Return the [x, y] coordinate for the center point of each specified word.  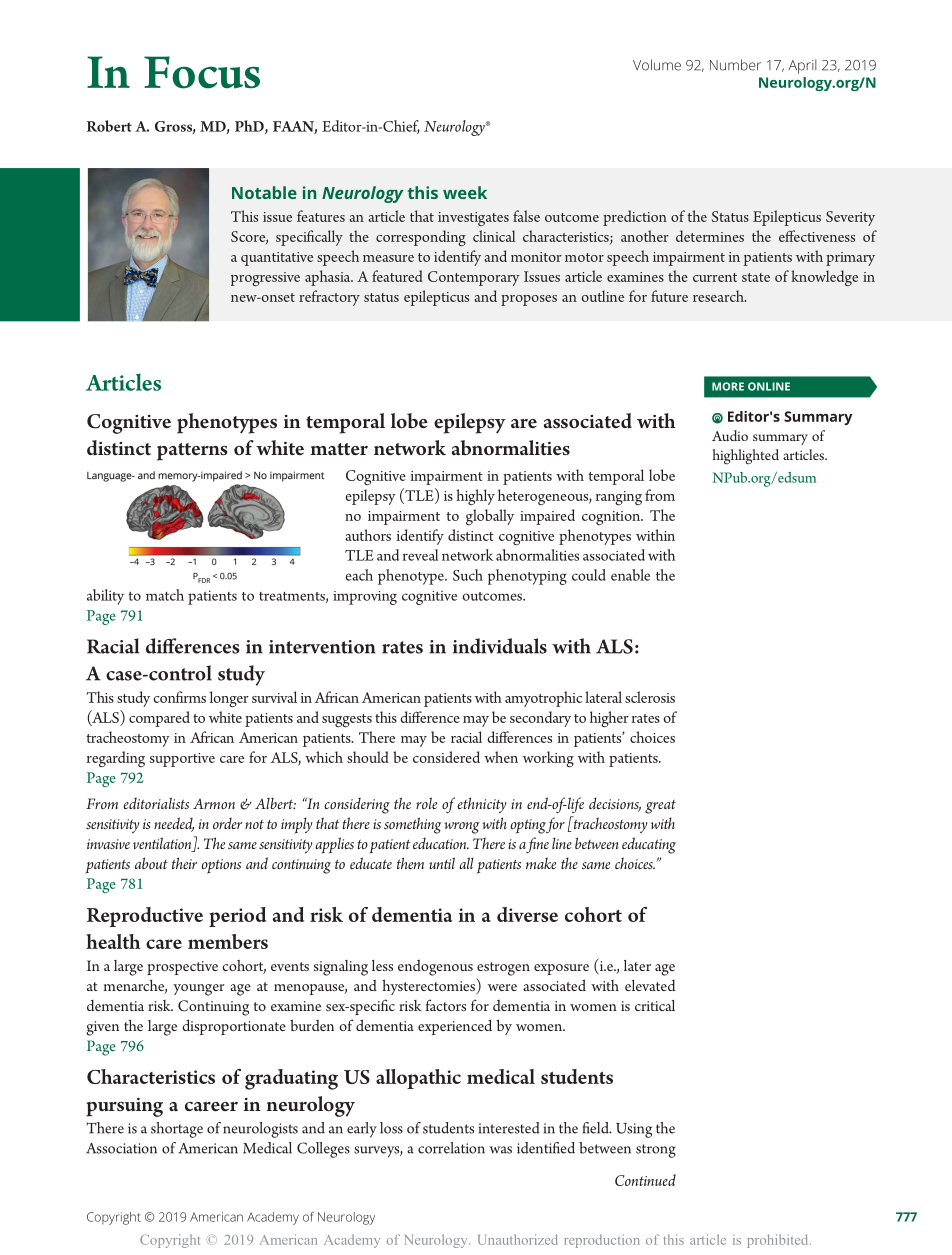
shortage [177, 1130]
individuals [500, 646]
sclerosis [650, 697]
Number [735, 65]
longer [229, 699]
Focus [202, 72]
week [465, 192]
